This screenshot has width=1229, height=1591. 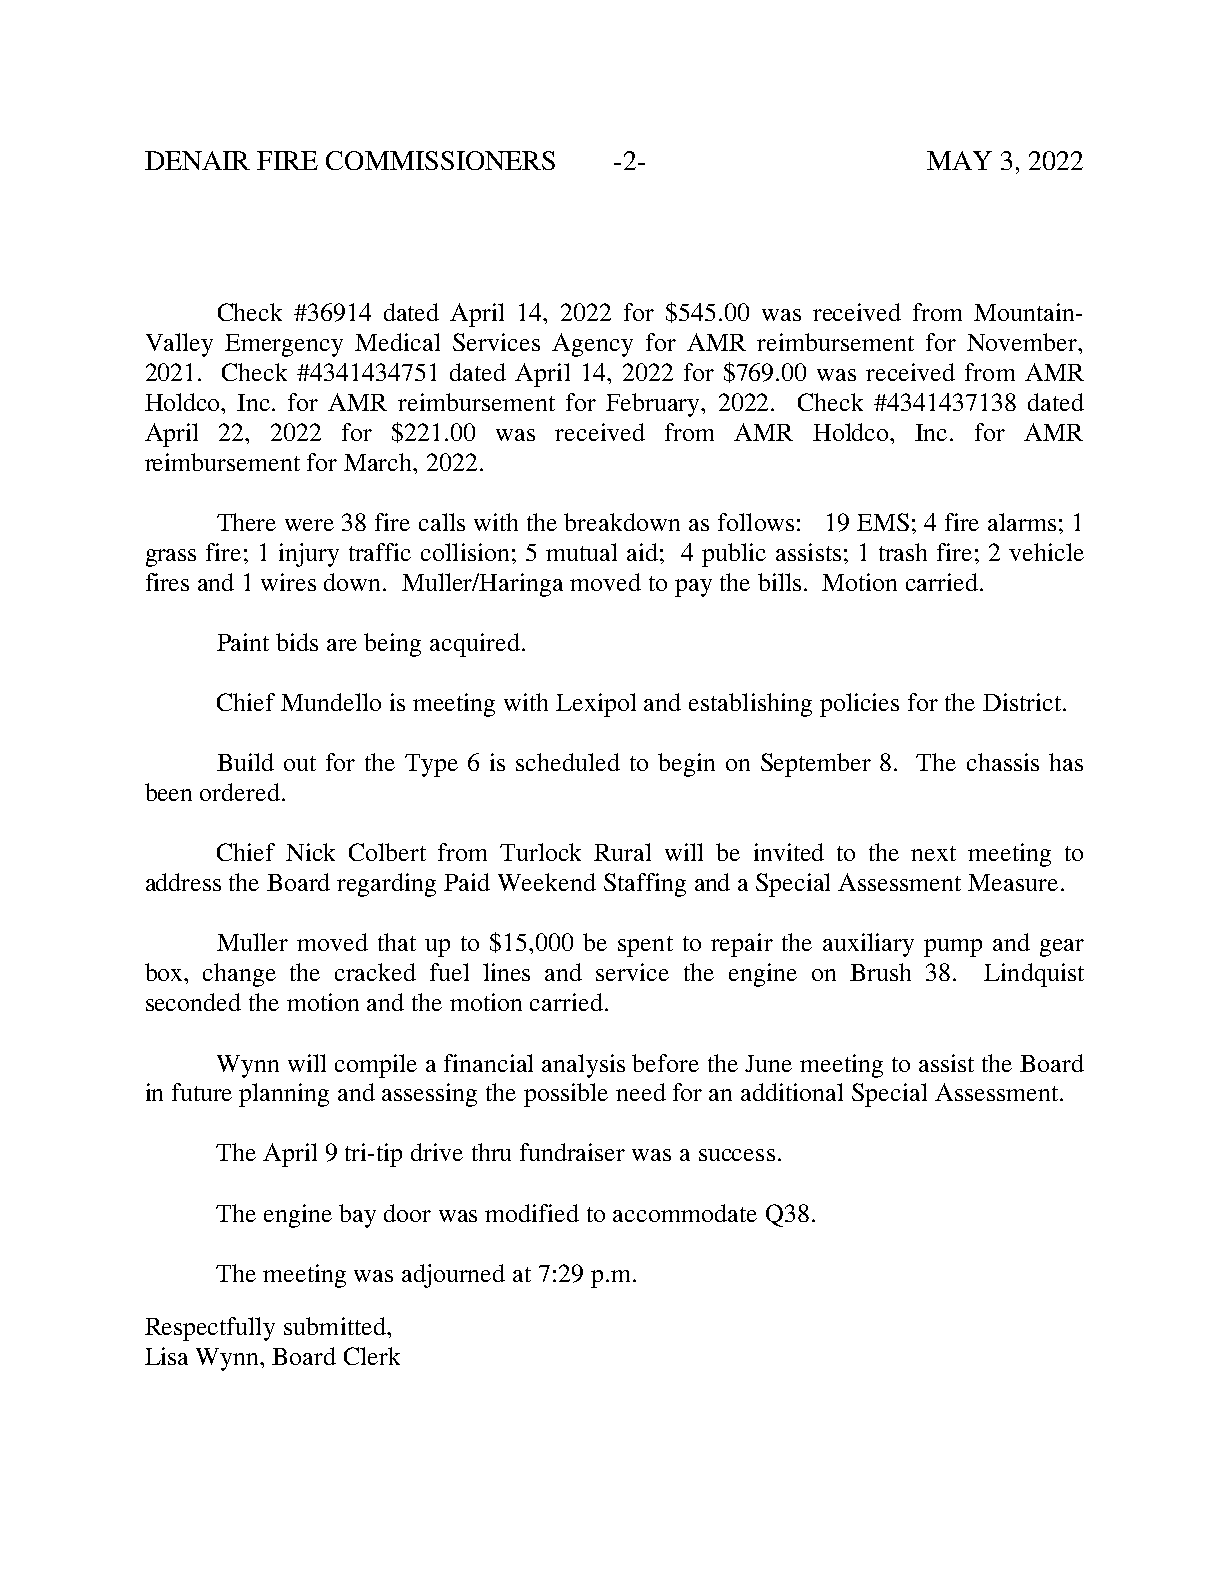 What do you see at coordinates (440, 160) in the screenshot?
I see `COMMISSIONERS` at bounding box center [440, 160].
